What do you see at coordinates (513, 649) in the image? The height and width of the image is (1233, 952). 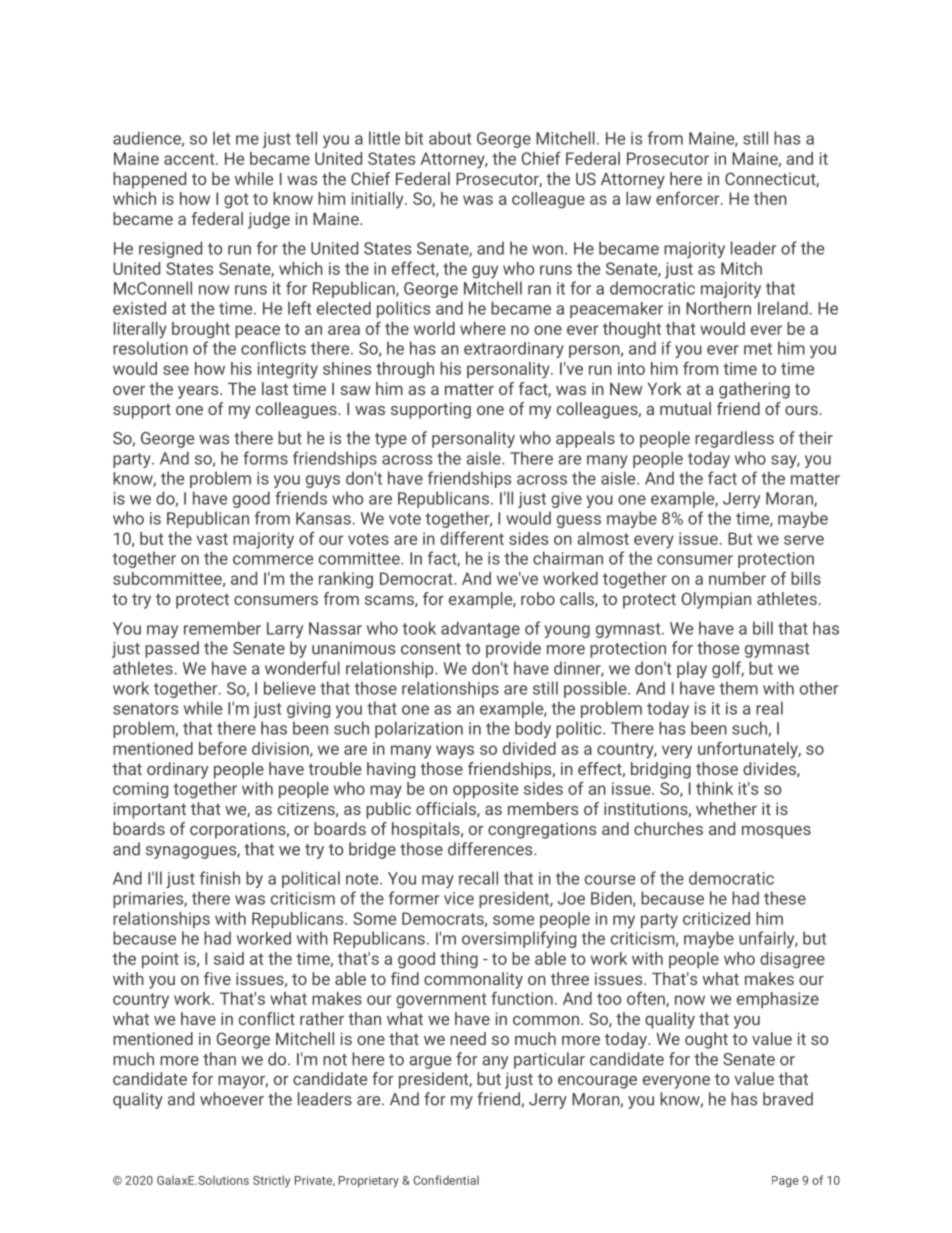 I see `provide` at bounding box center [513, 649].
